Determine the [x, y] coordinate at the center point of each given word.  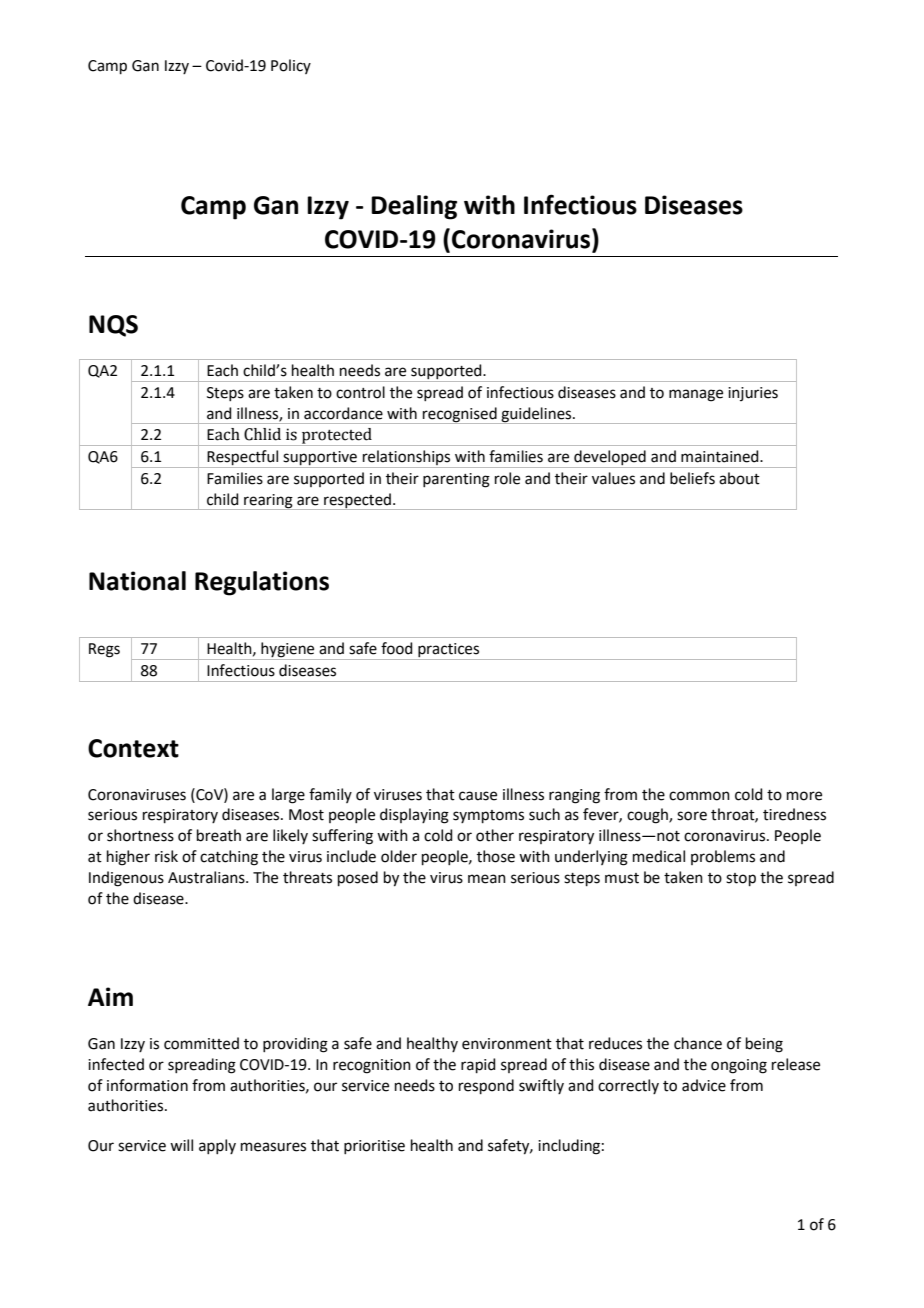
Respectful [243, 459]
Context [133, 748]
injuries [753, 394]
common [699, 796]
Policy [291, 66]
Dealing [414, 207]
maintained [721, 456]
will [181, 1145]
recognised [460, 415]
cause [478, 796]
